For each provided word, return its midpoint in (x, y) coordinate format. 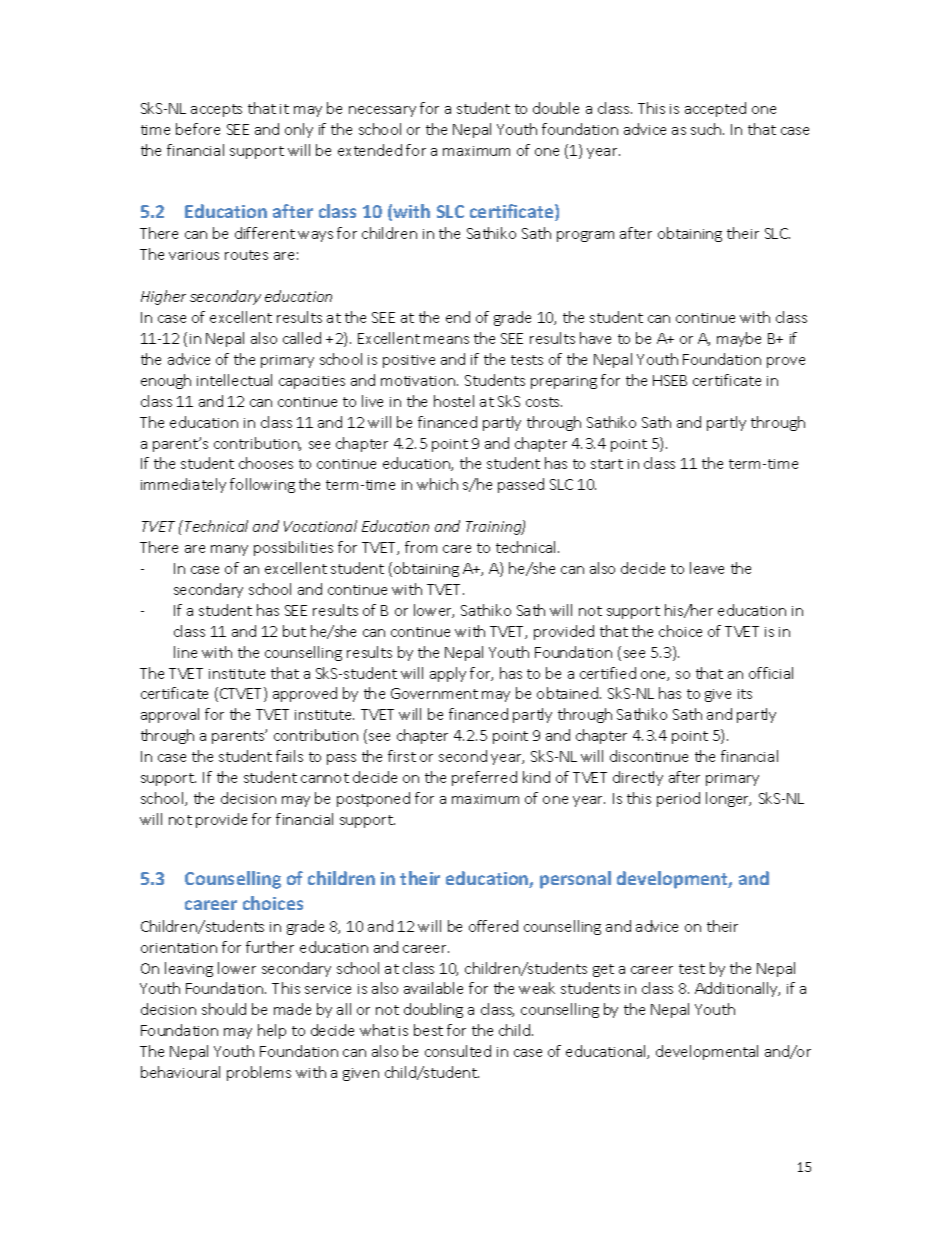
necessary (382, 111)
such (707, 129)
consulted (458, 1051)
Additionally (737, 989)
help (272, 1031)
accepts (216, 110)
